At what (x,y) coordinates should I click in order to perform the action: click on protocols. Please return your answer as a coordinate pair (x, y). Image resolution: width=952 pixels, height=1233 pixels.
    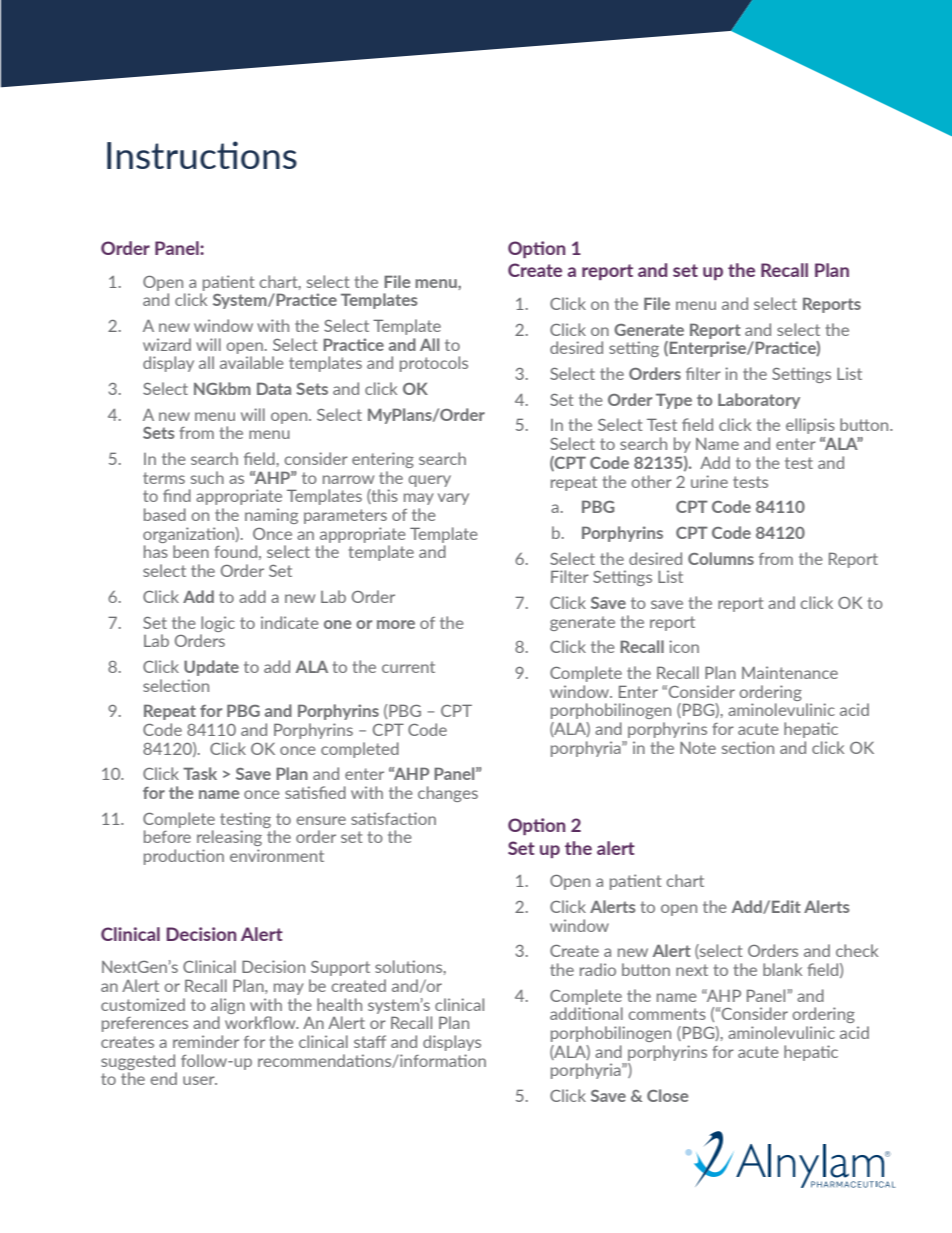
    Looking at the image, I should click on (434, 364).
